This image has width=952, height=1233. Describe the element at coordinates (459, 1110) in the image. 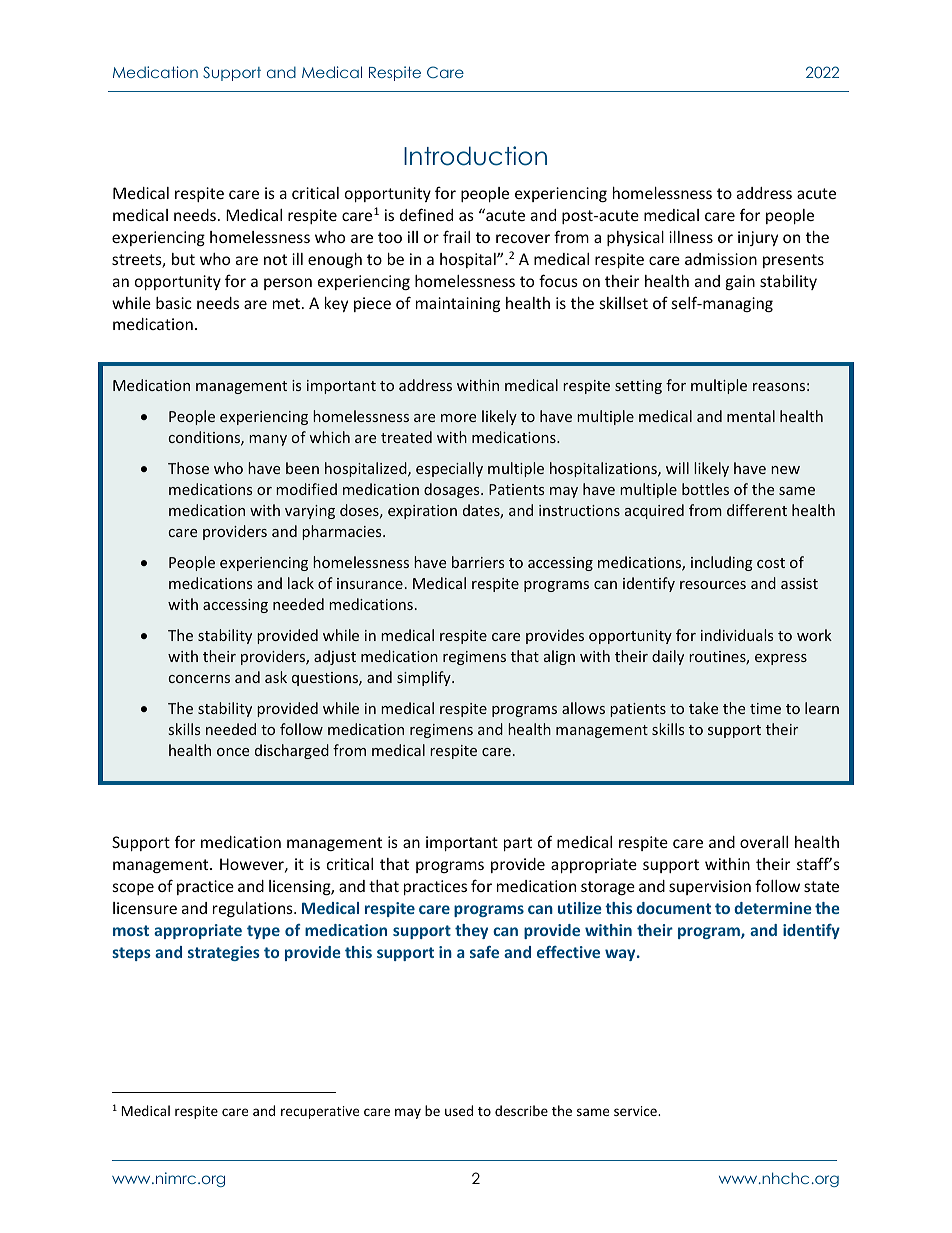

I see `used` at that location.
